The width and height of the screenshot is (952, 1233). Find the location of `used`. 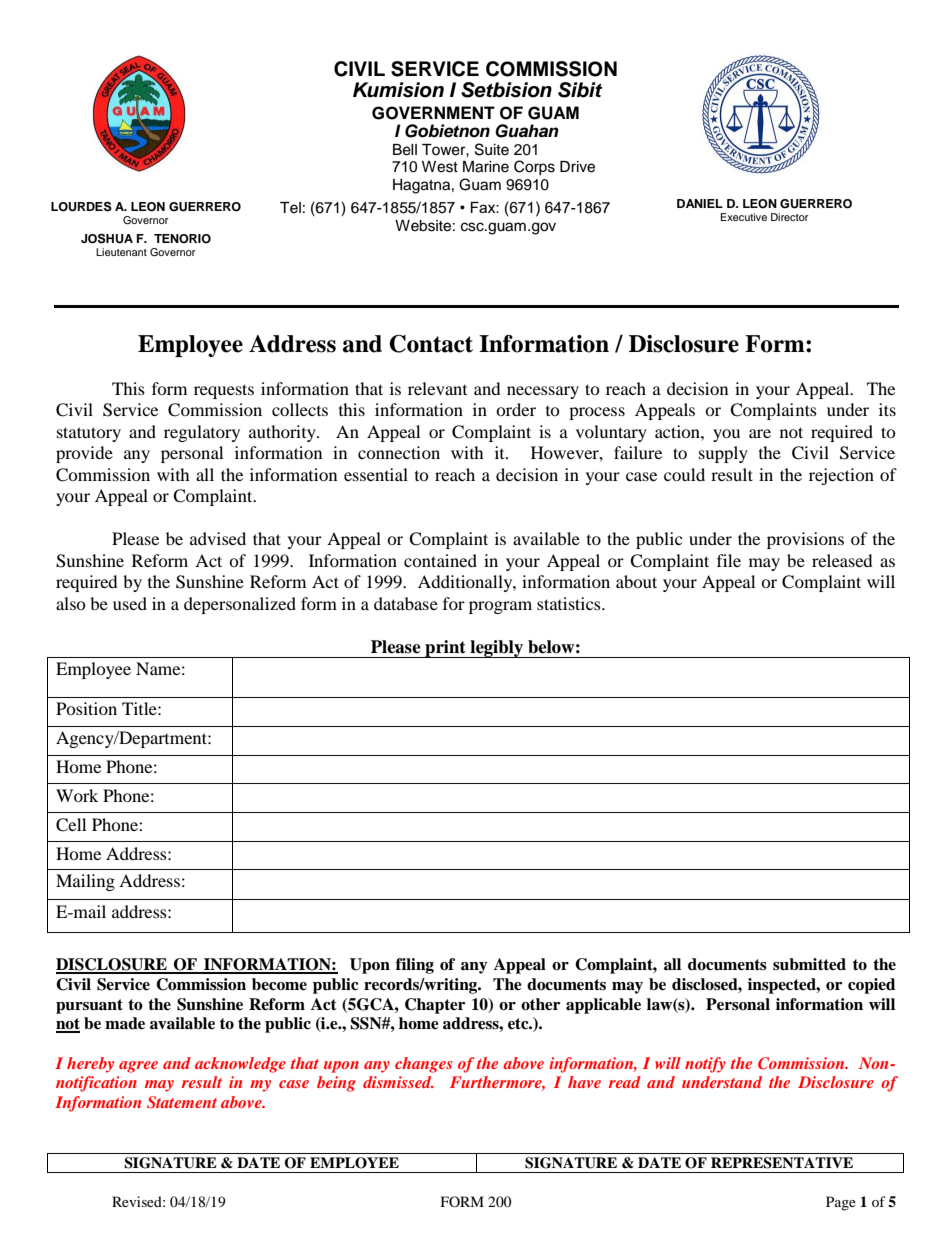

used is located at coordinates (130, 603).
